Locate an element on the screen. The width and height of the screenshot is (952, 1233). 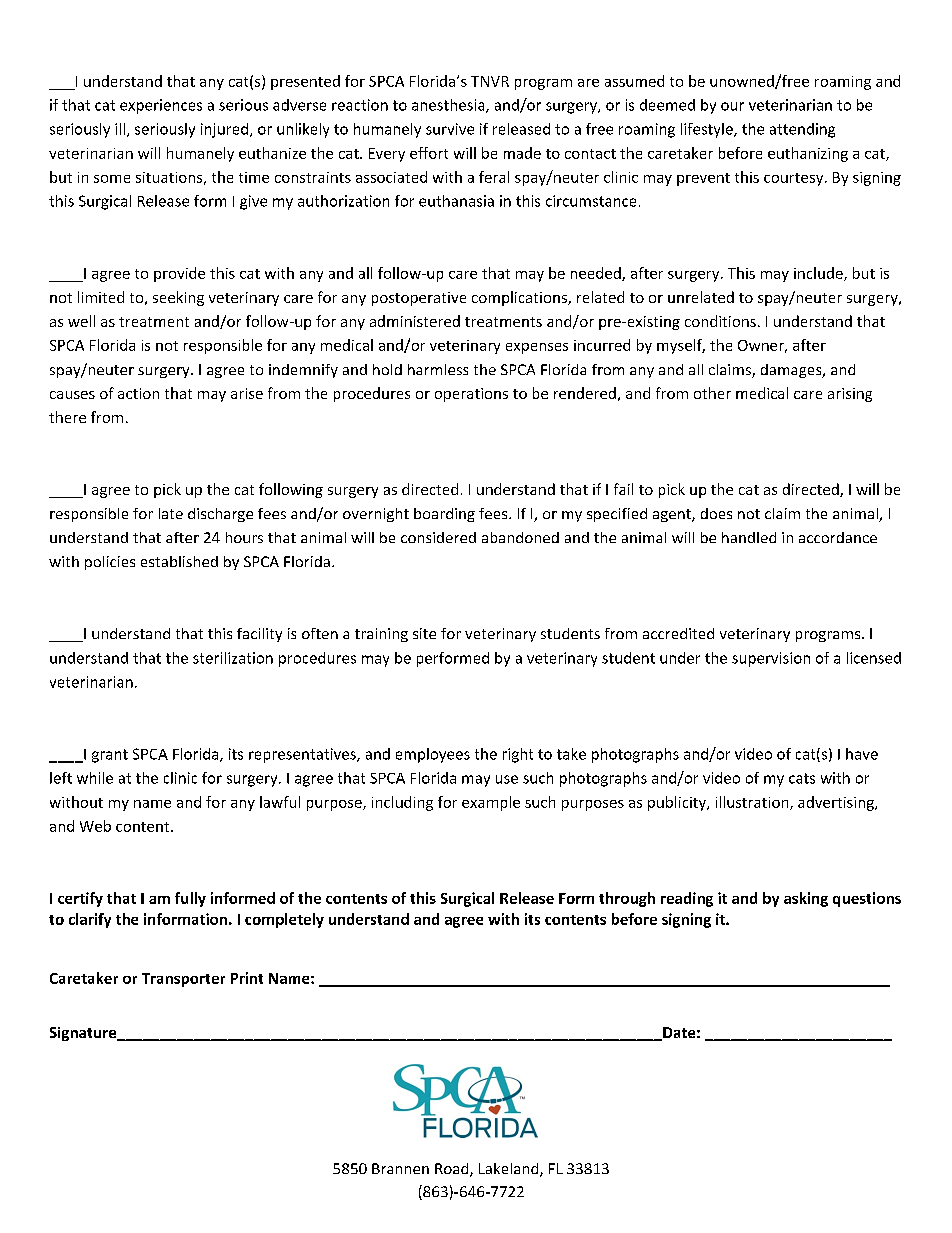
Road is located at coordinates (453, 1170).
